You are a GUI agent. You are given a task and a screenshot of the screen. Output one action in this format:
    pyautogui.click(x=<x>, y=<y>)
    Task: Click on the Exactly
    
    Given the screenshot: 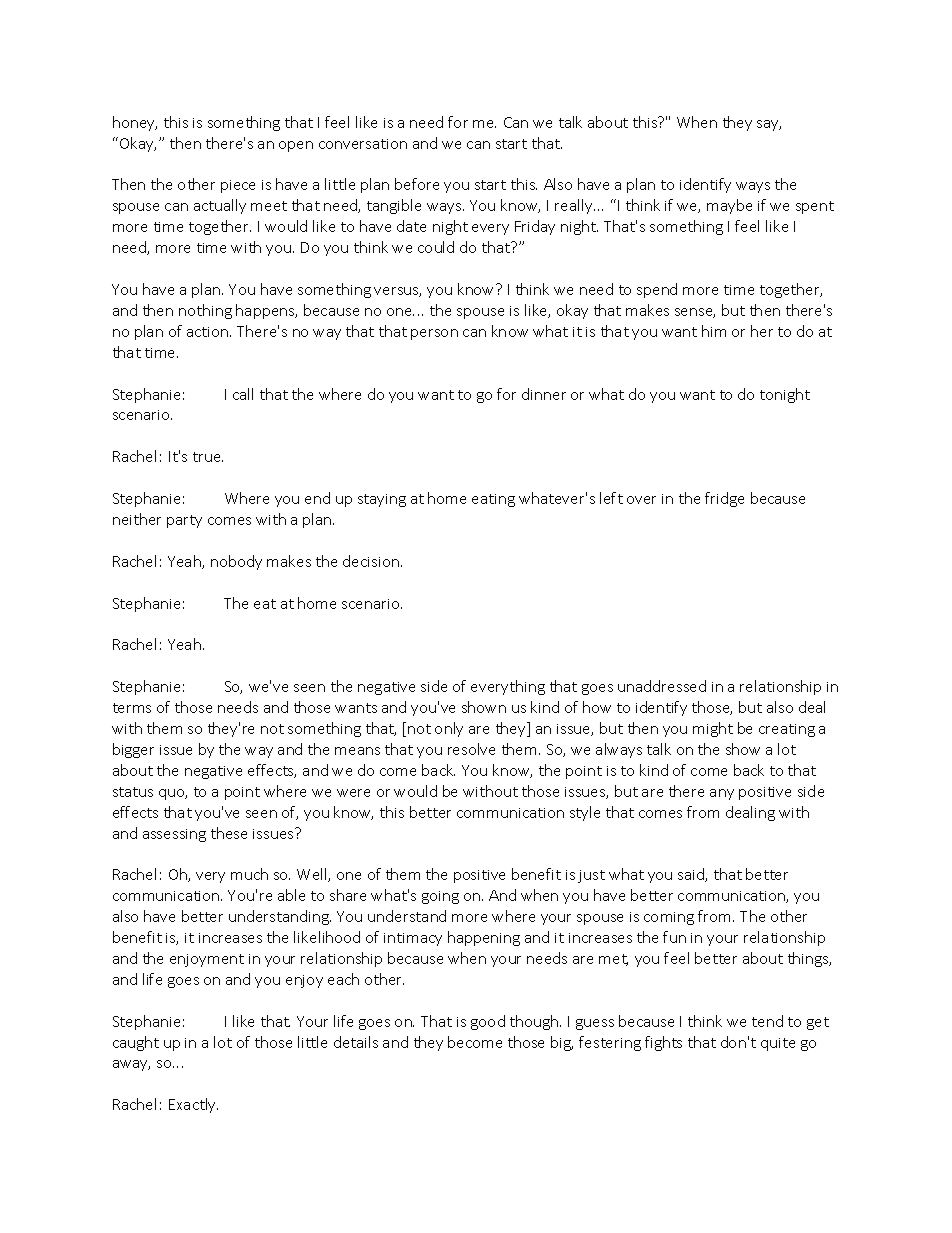 What is the action you would take?
    pyautogui.click(x=193, y=1105)
